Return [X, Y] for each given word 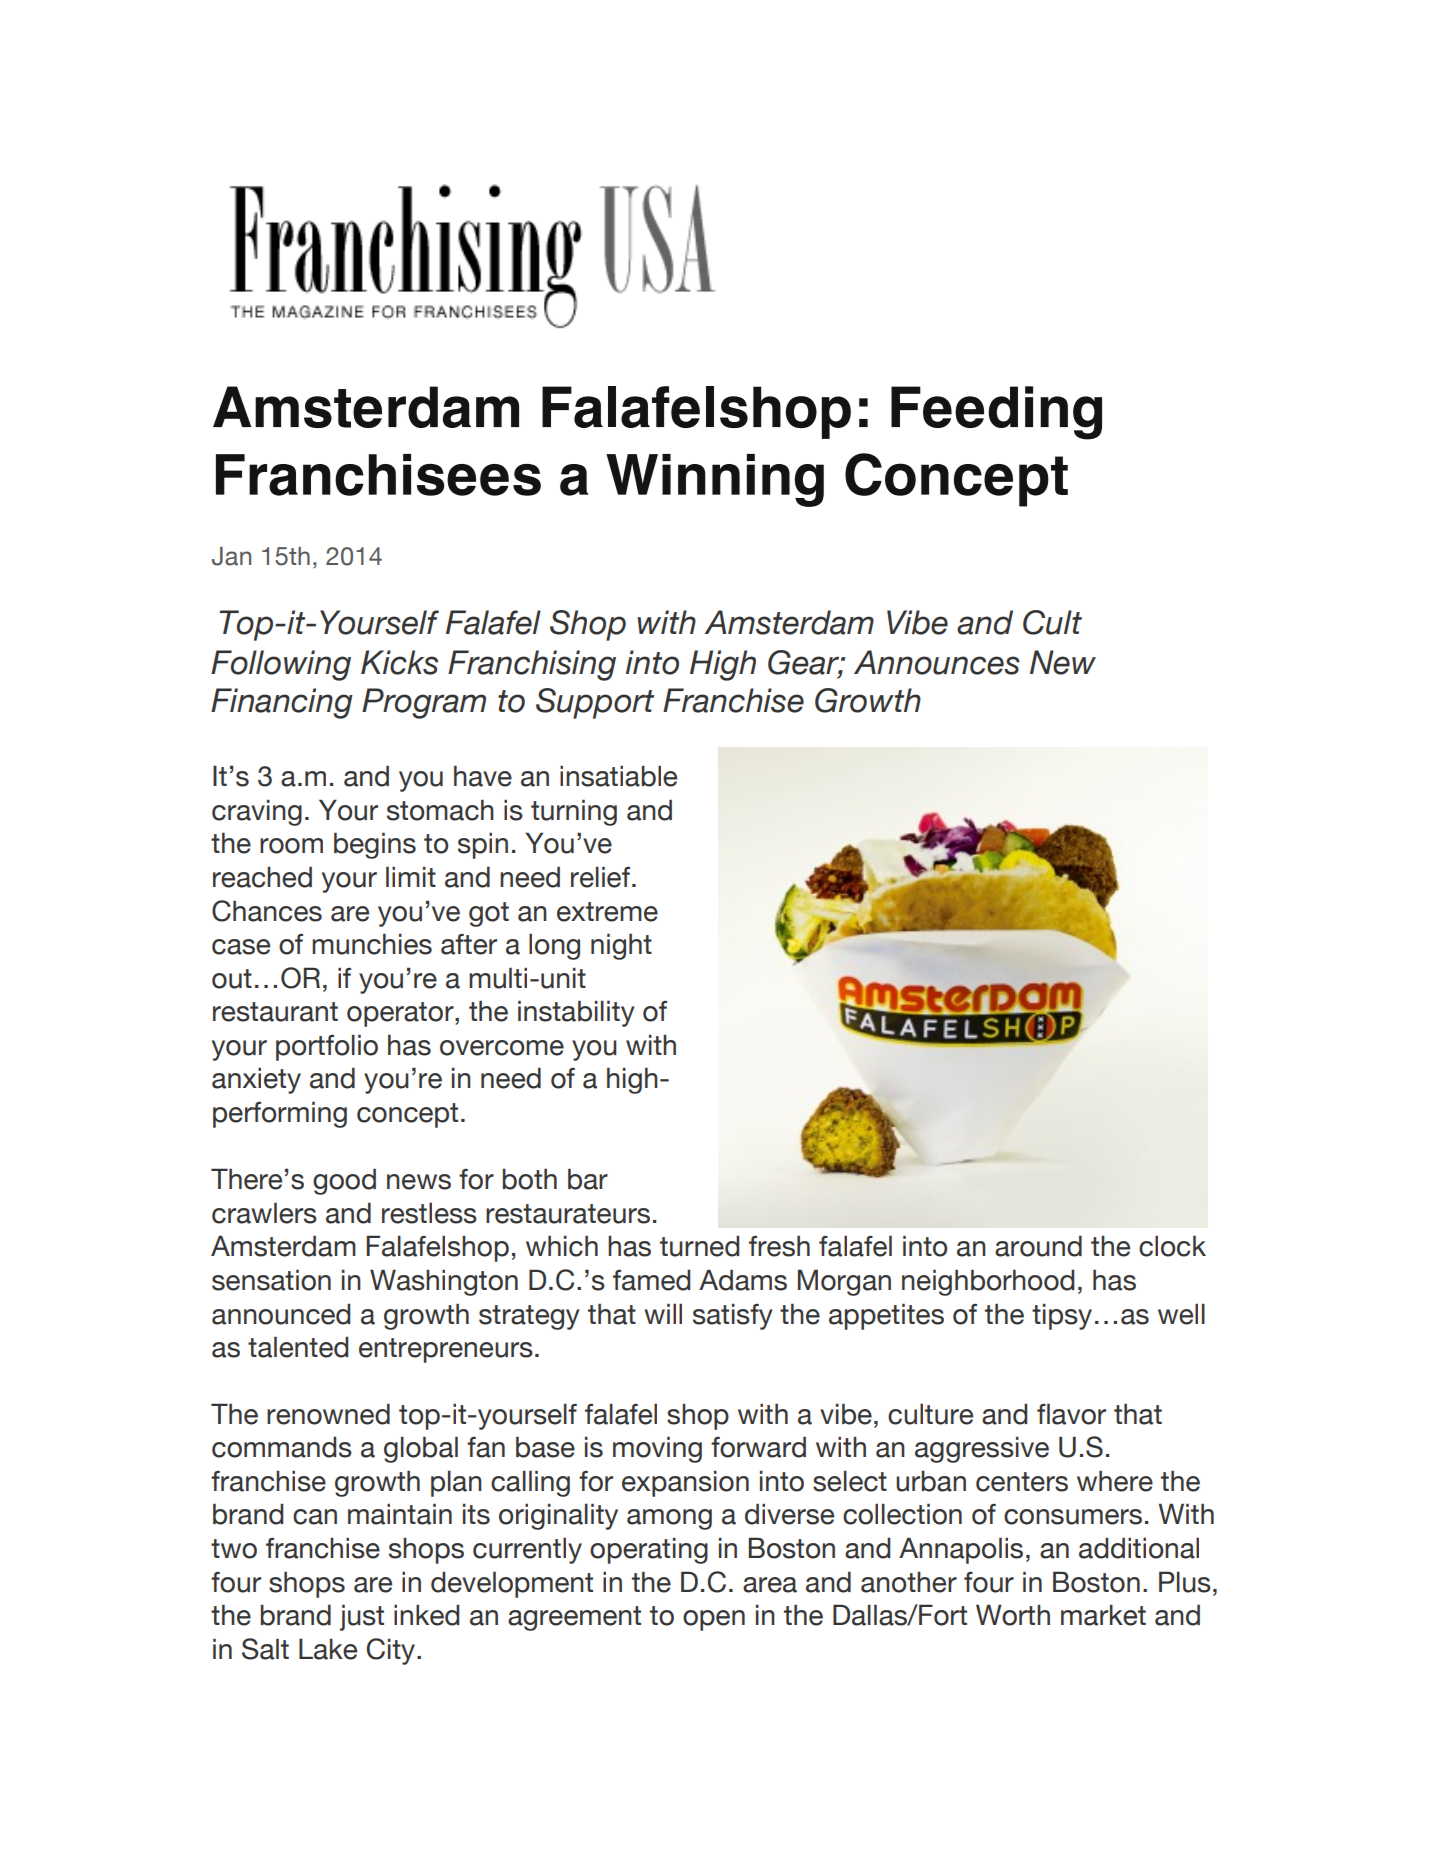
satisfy [732, 1316]
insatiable [618, 776]
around [1038, 1246]
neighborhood [988, 1282]
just [362, 1617]
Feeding [996, 413]
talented [298, 1347]
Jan [231, 556]
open [714, 1620]
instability [576, 1013]
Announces [937, 662]
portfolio [327, 1047]
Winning [715, 480]
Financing [282, 703]
